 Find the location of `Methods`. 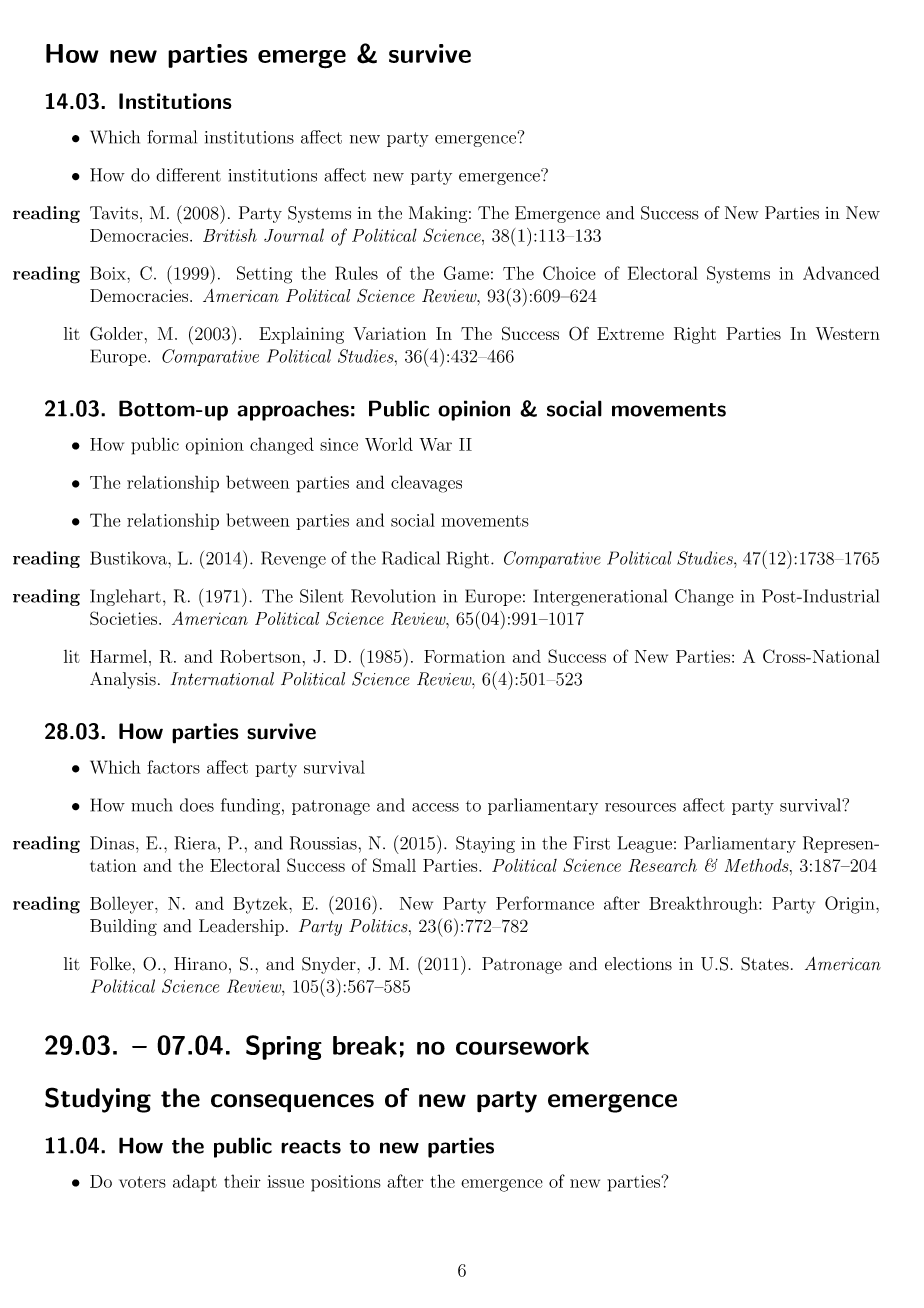

Methods is located at coordinates (757, 865).
